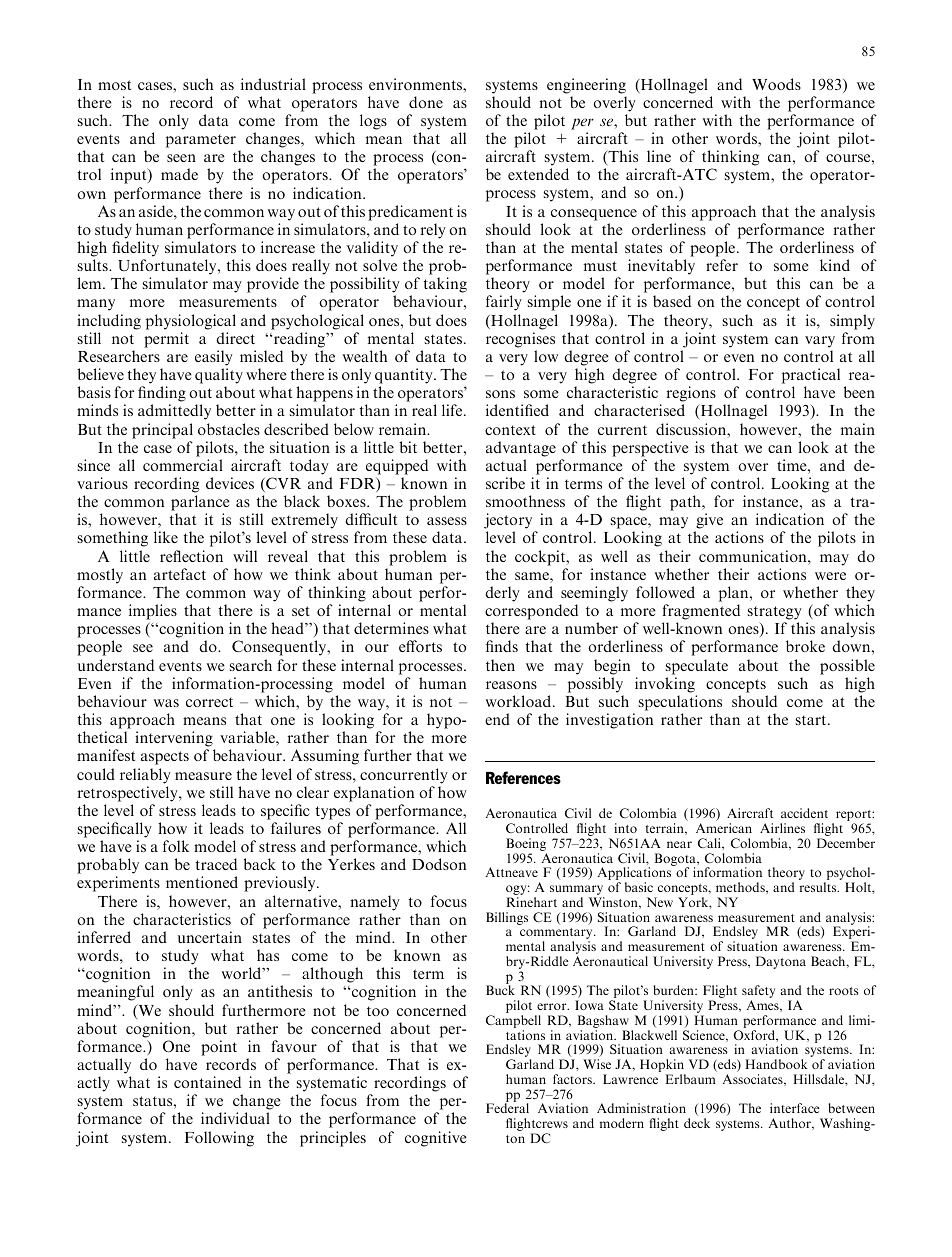 This image has width=952, height=1257. What do you see at coordinates (776, 84) in the image?
I see `Woods` at bounding box center [776, 84].
